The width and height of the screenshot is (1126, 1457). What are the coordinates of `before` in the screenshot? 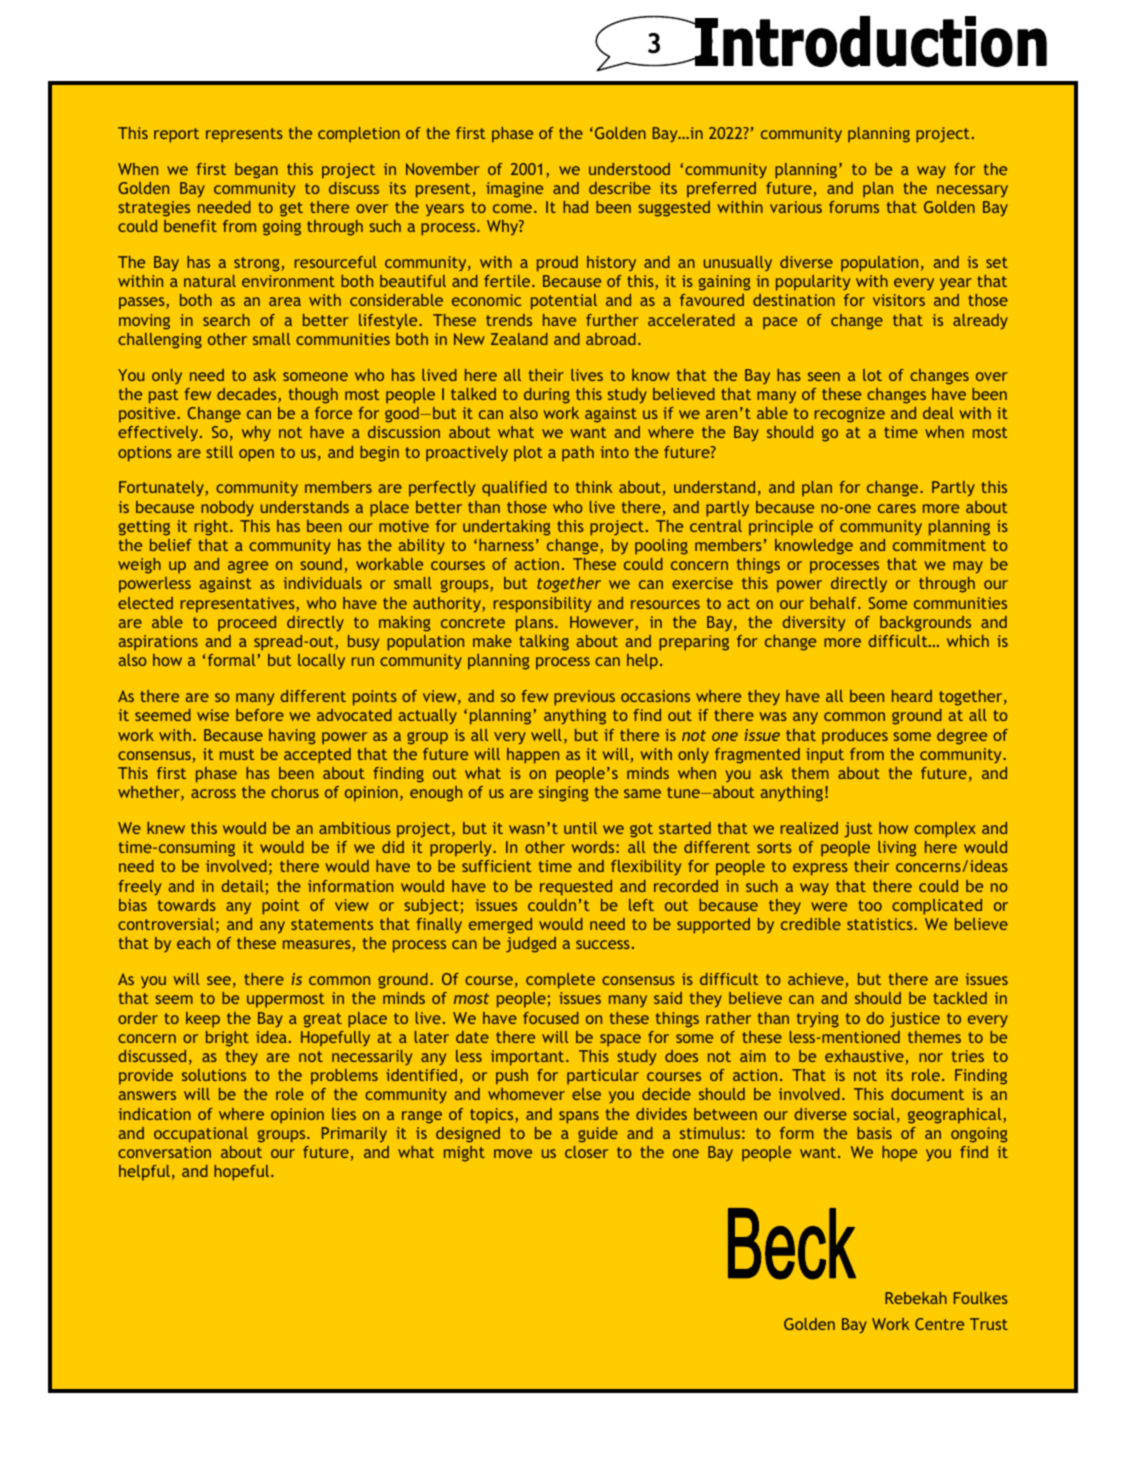 It's located at (260, 715).
